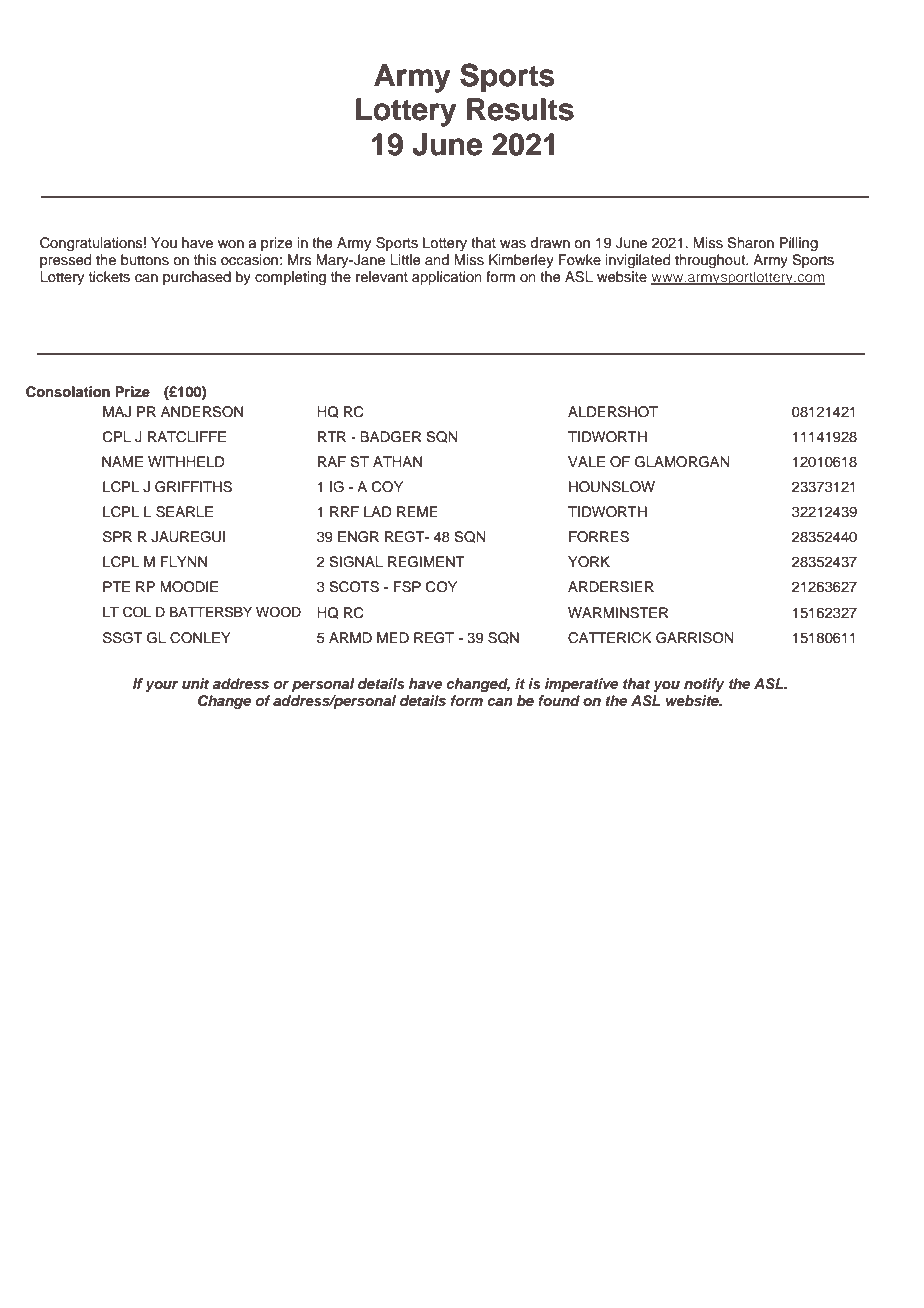 The height and width of the screenshot is (1308, 924). Describe the element at coordinates (231, 244) in the screenshot. I see `won` at that location.
